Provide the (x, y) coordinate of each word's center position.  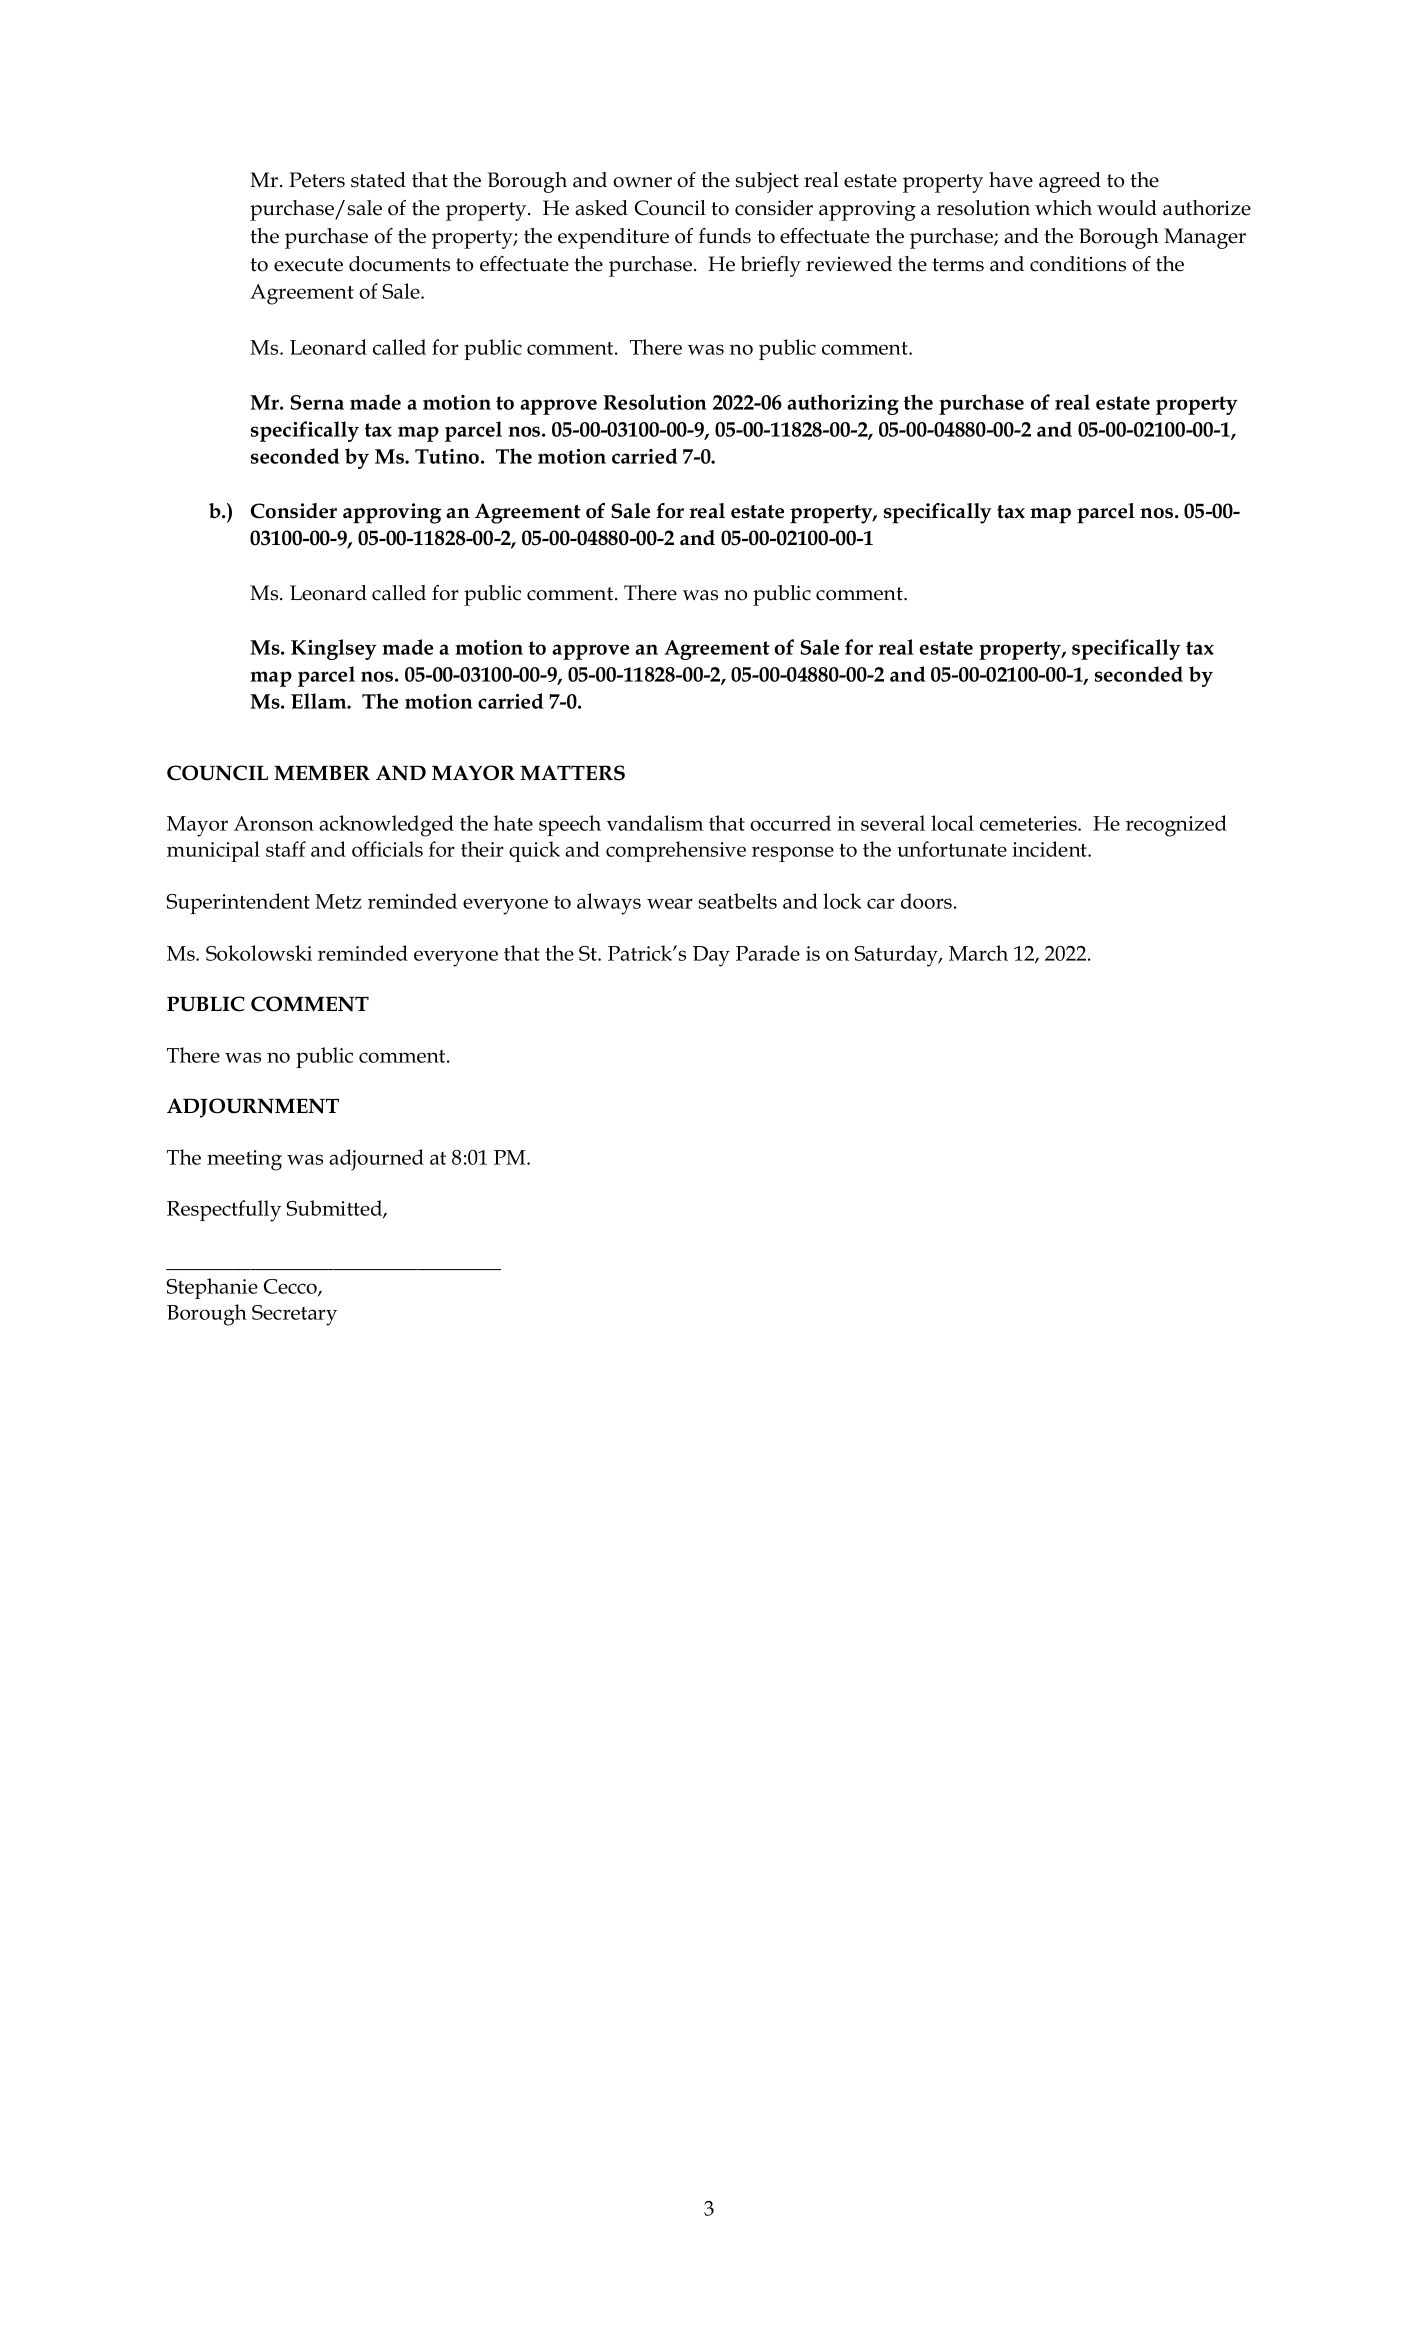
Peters (317, 180)
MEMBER (322, 773)
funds (725, 236)
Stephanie (212, 1288)
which (1063, 208)
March (978, 953)
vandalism (655, 823)
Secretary (294, 1315)
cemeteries (1029, 823)
